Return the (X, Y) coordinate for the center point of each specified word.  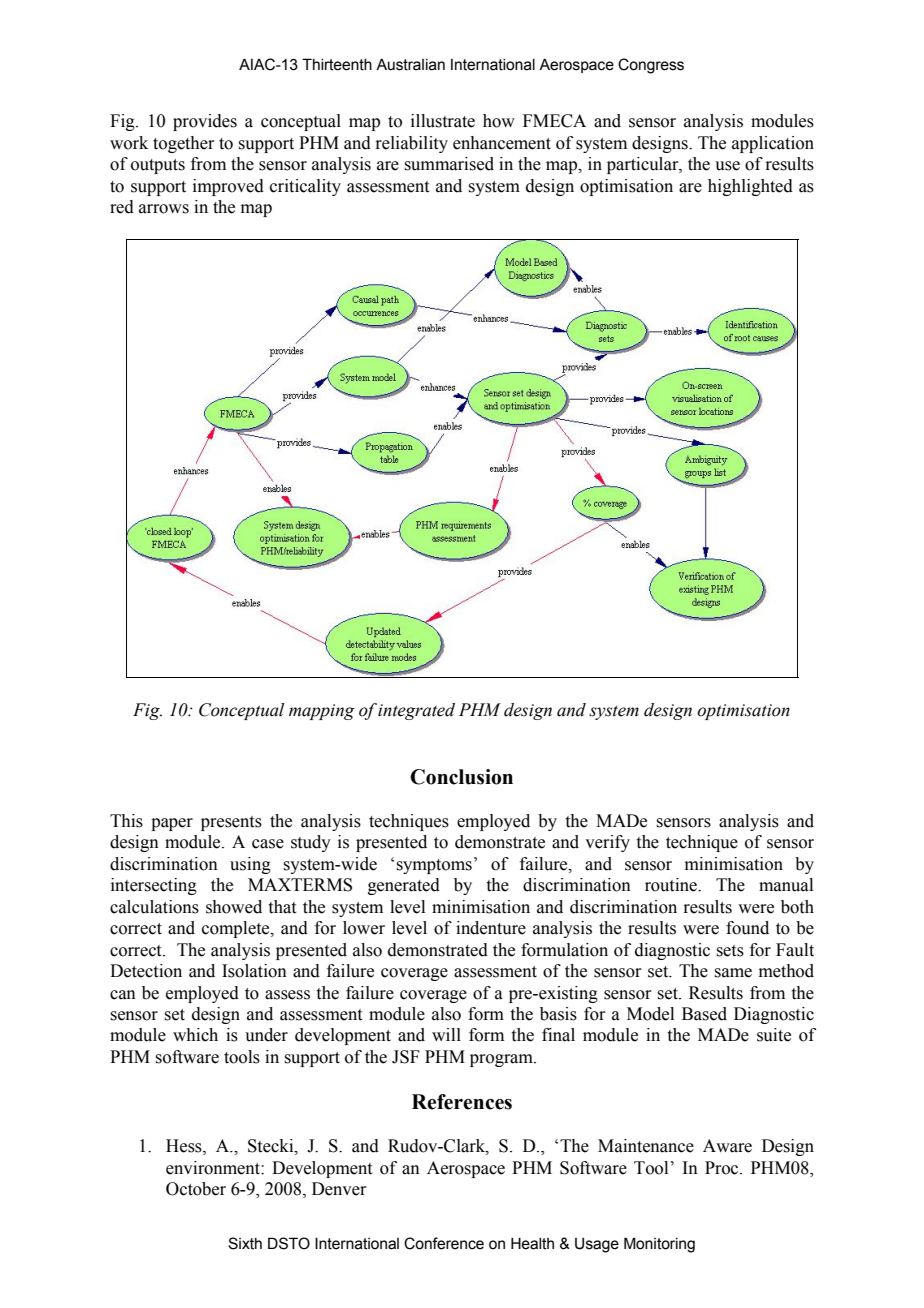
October (196, 1189)
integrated (416, 711)
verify (607, 843)
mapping (322, 712)
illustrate (443, 121)
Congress (651, 66)
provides (205, 122)
